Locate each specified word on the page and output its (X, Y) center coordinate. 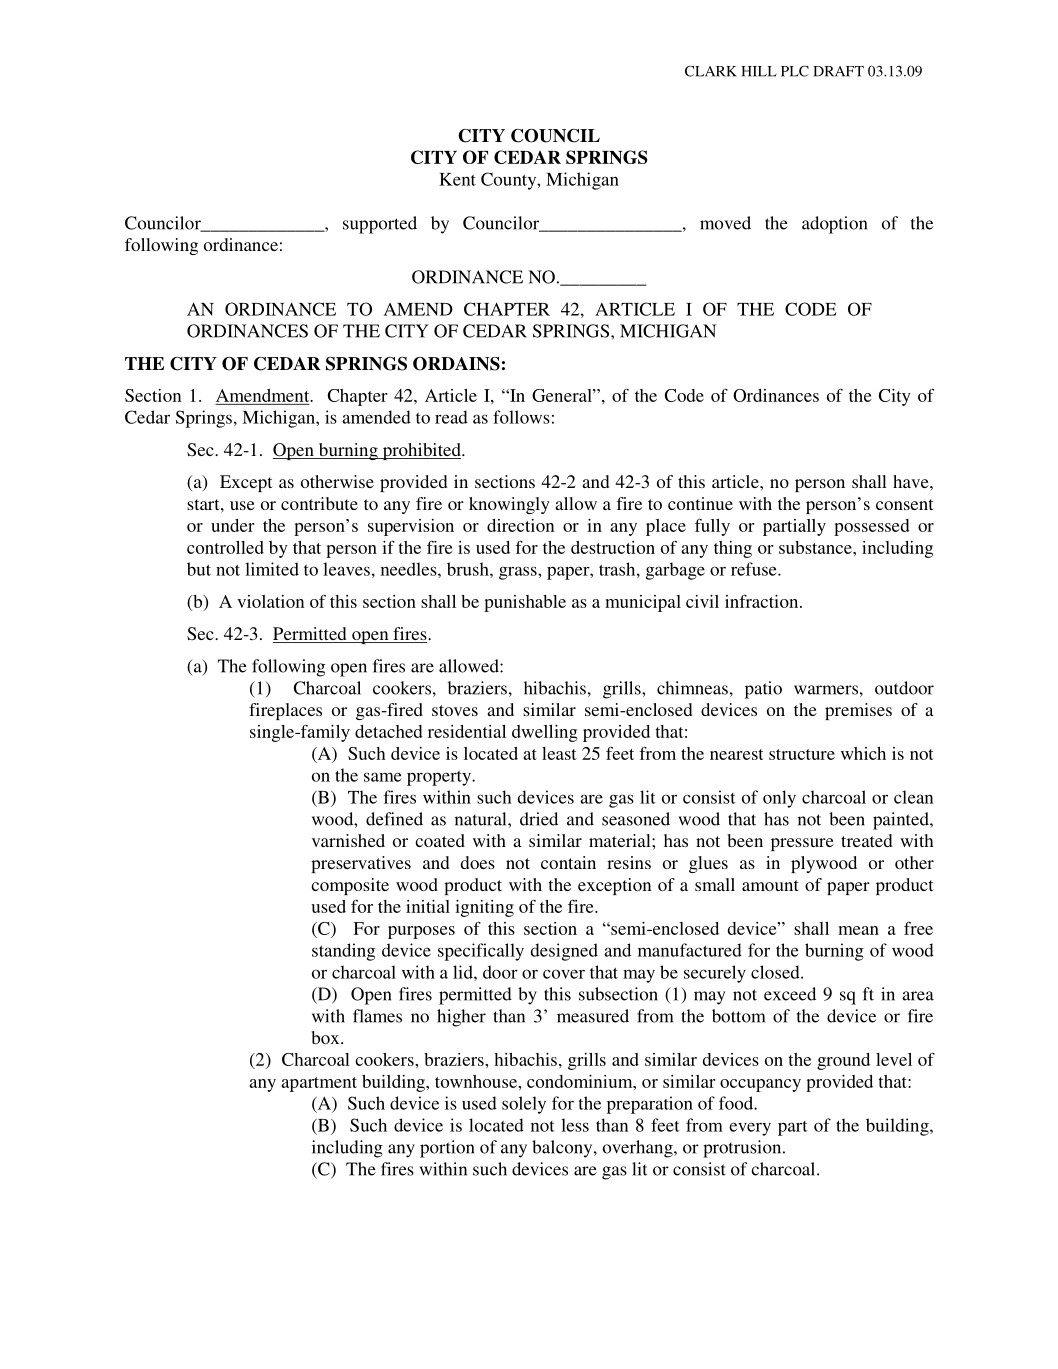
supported (380, 225)
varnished (348, 840)
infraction (763, 601)
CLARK (711, 71)
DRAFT (838, 71)
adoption (834, 225)
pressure (802, 844)
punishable (525, 603)
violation (270, 601)
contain (568, 862)
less (575, 1125)
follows (521, 417)
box (326, 1037)
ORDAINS (456, 364)
